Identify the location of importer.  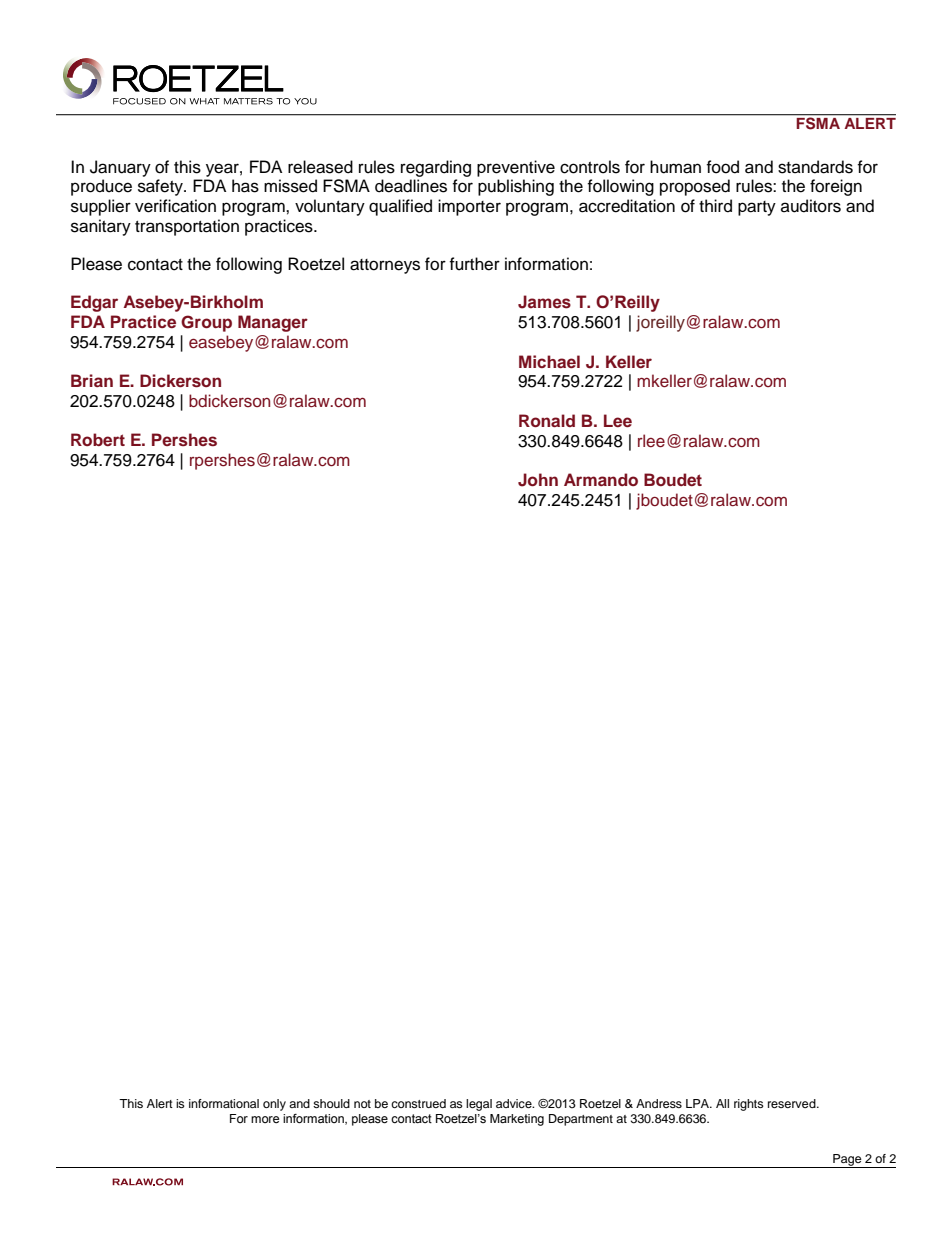
(469, 207).
